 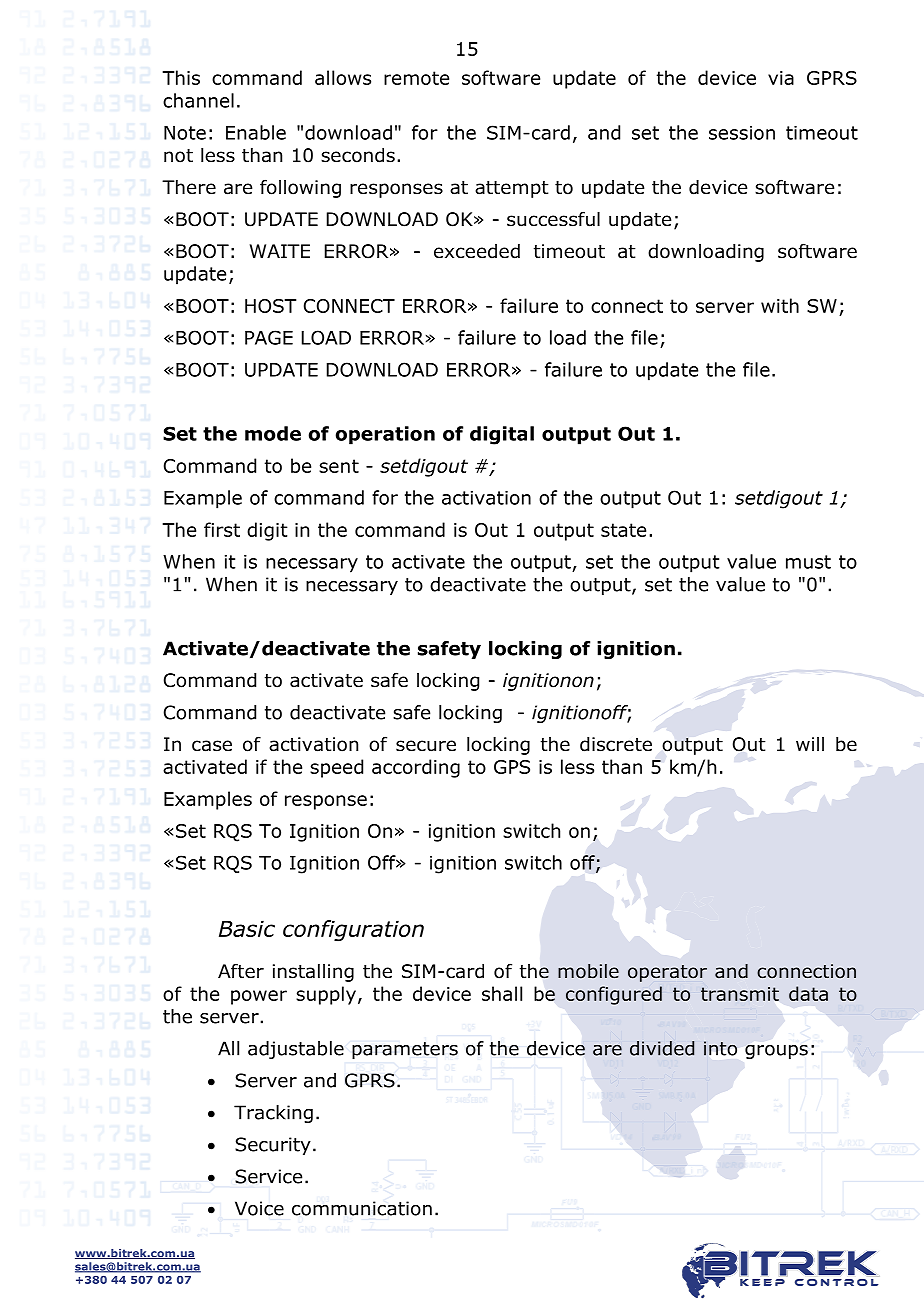 I want to click on Basic, so click(x=247, y=928).
